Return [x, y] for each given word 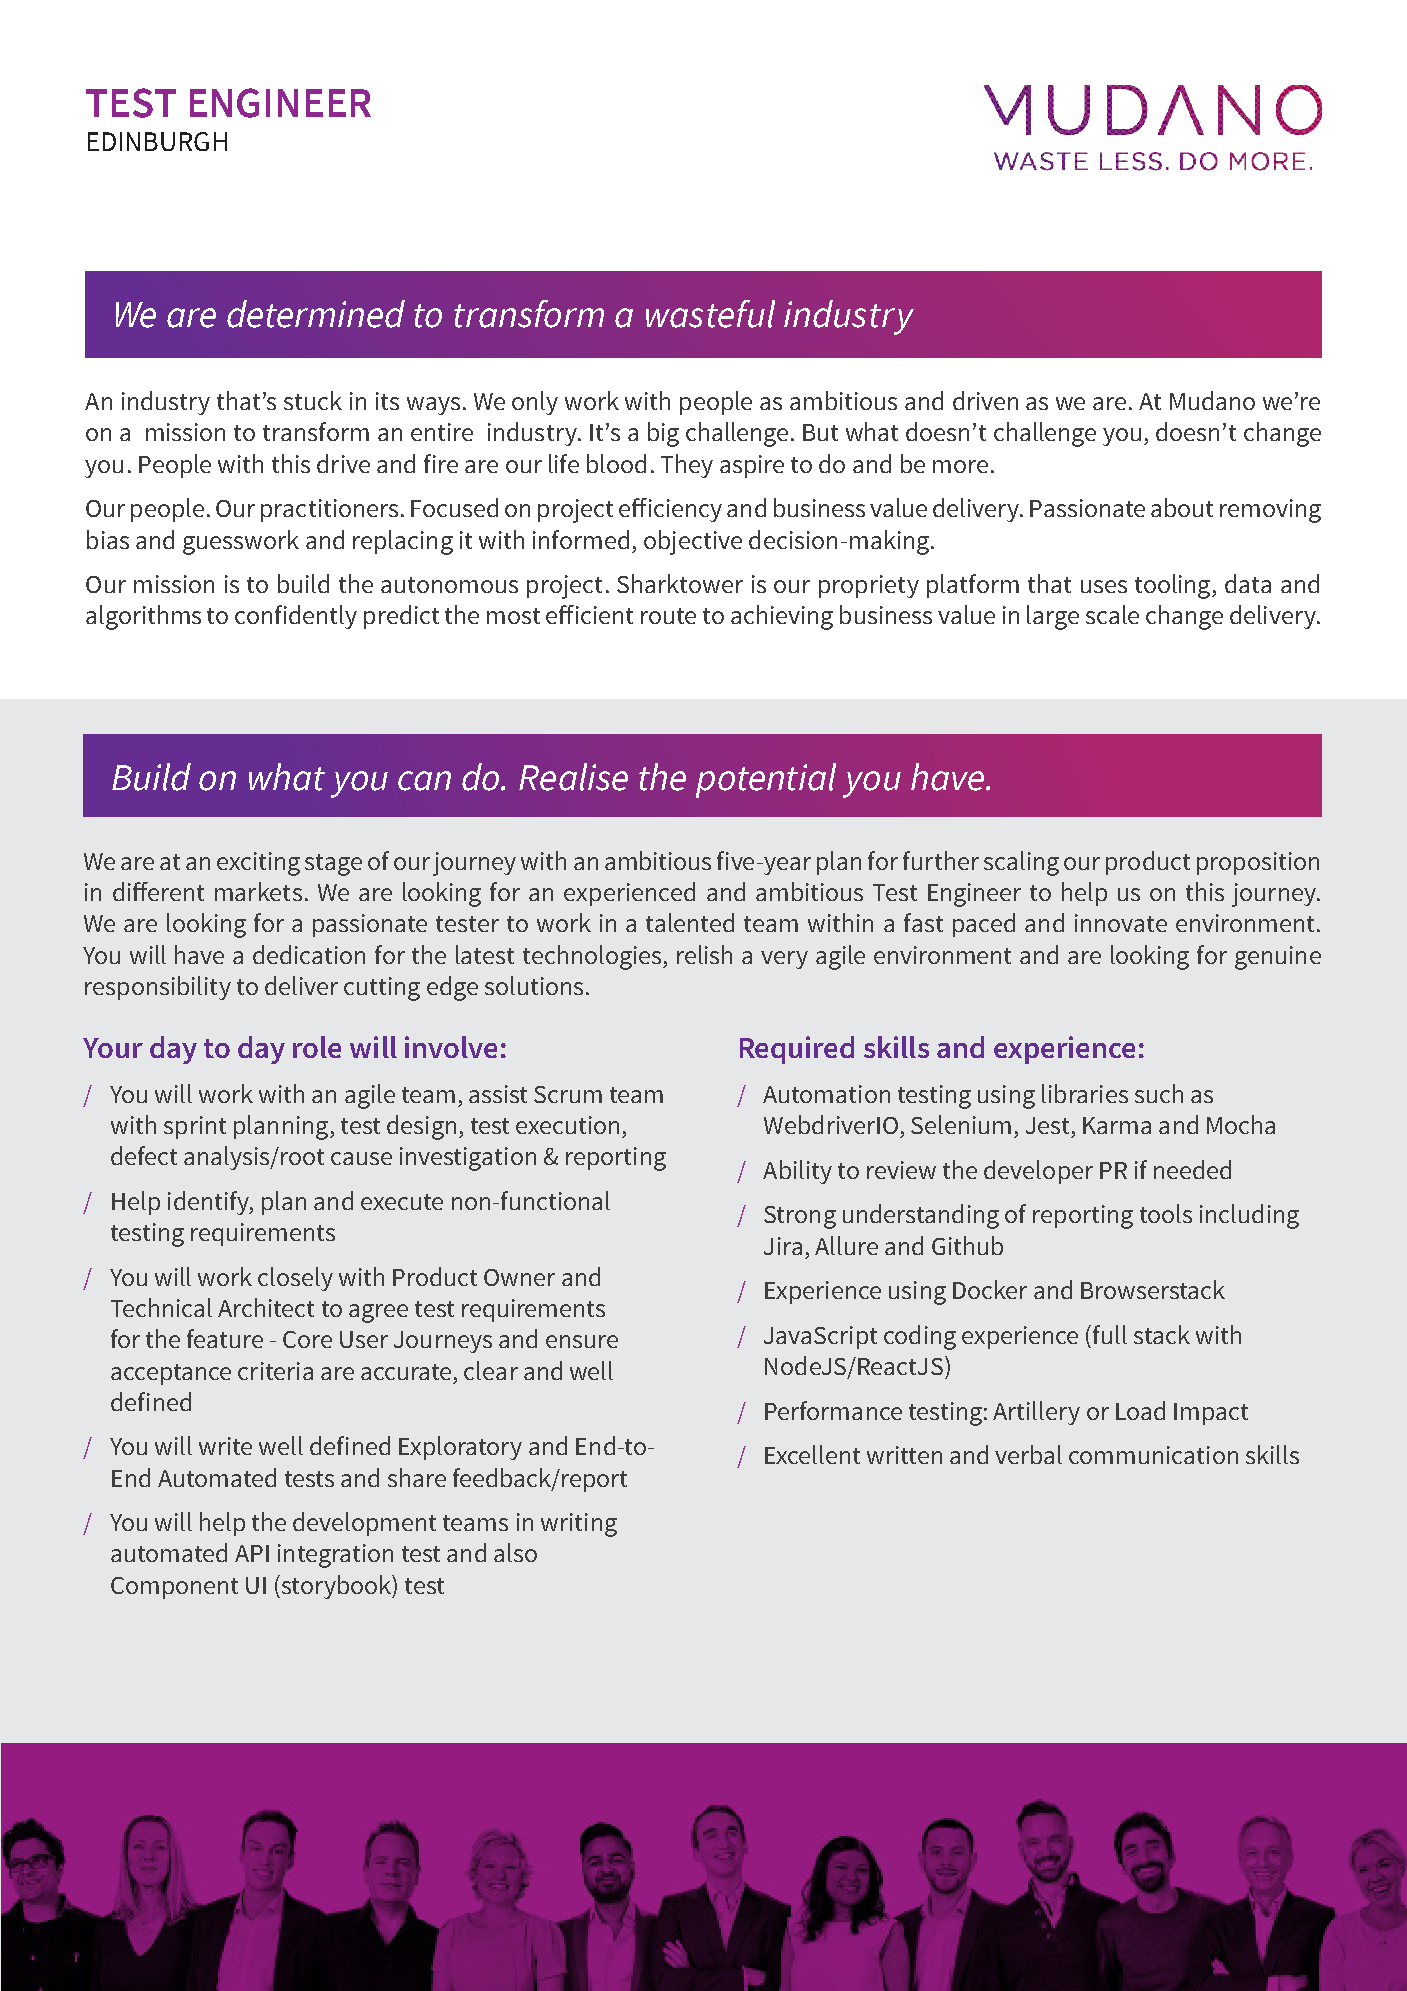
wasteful [710, 314]
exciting [258, 864]
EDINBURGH [157, 141]
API [252, 1553]
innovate [1121, 923]
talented [690, 922]
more [960, 466]
